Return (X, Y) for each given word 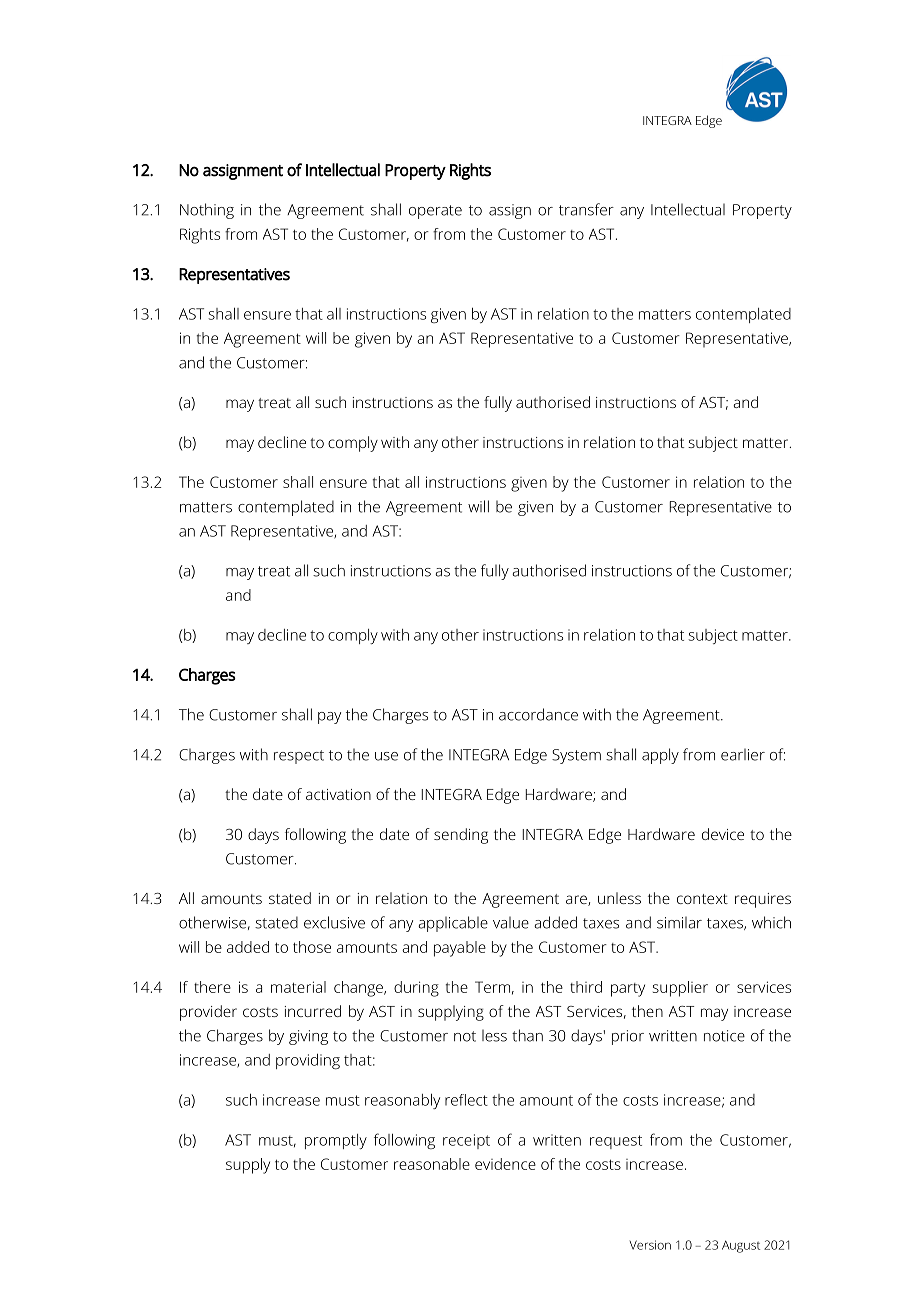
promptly (336, 1141)
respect (299, 757)
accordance (538, 714)
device (723, 834)
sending (461, 836)
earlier (743, 755)
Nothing (207, 211)
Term (492, 987)
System (576, 756)
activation (338, 794)
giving (308, 1037)
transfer (586, 209)
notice (724, 1036)
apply (660, 756)
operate (435, 212)
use (386, 756)
